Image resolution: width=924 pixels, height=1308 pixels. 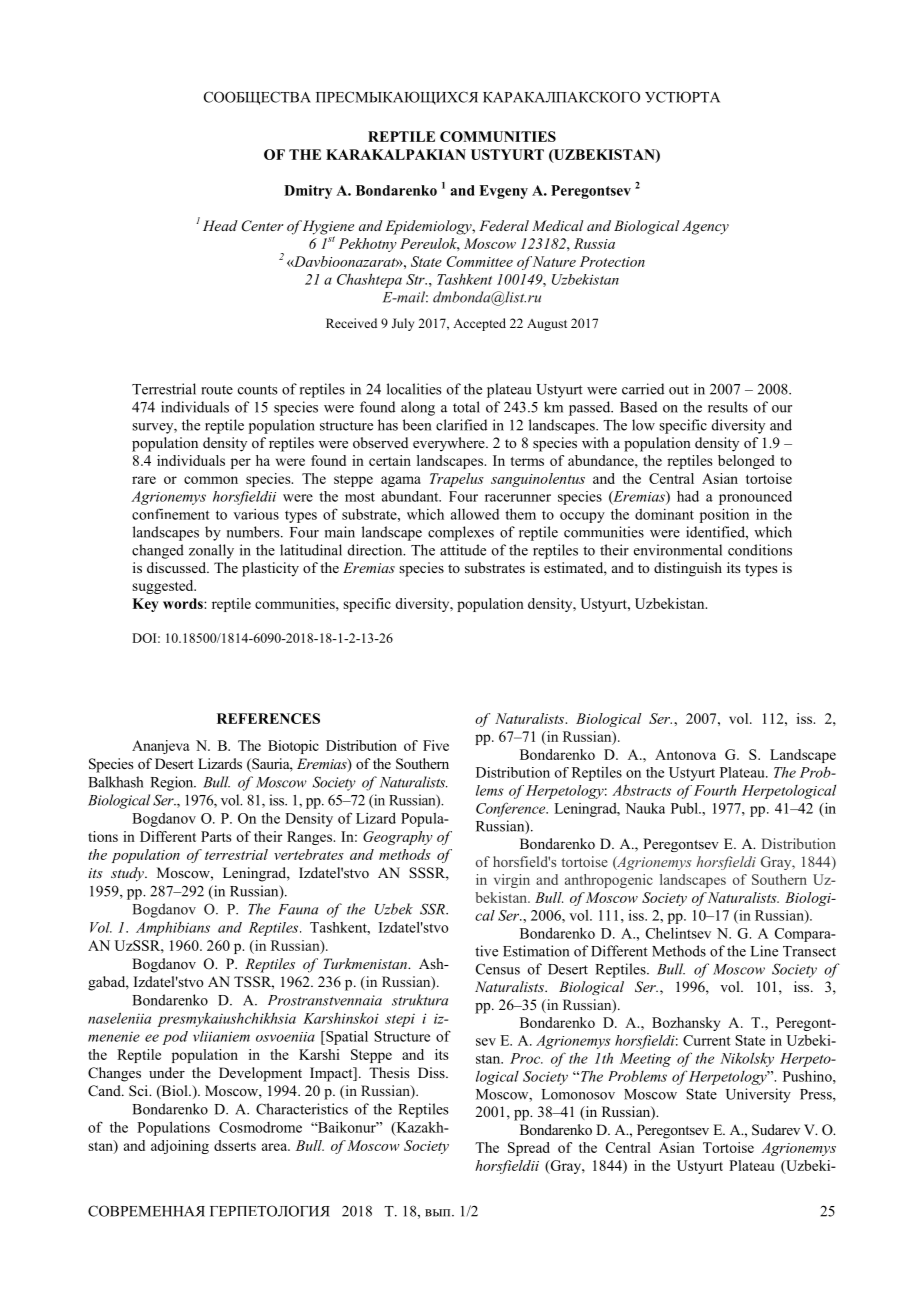 What do you see at coordinates (512, 809) in the screenshot?
I see `Conference` at bounding box center [512, 809].
